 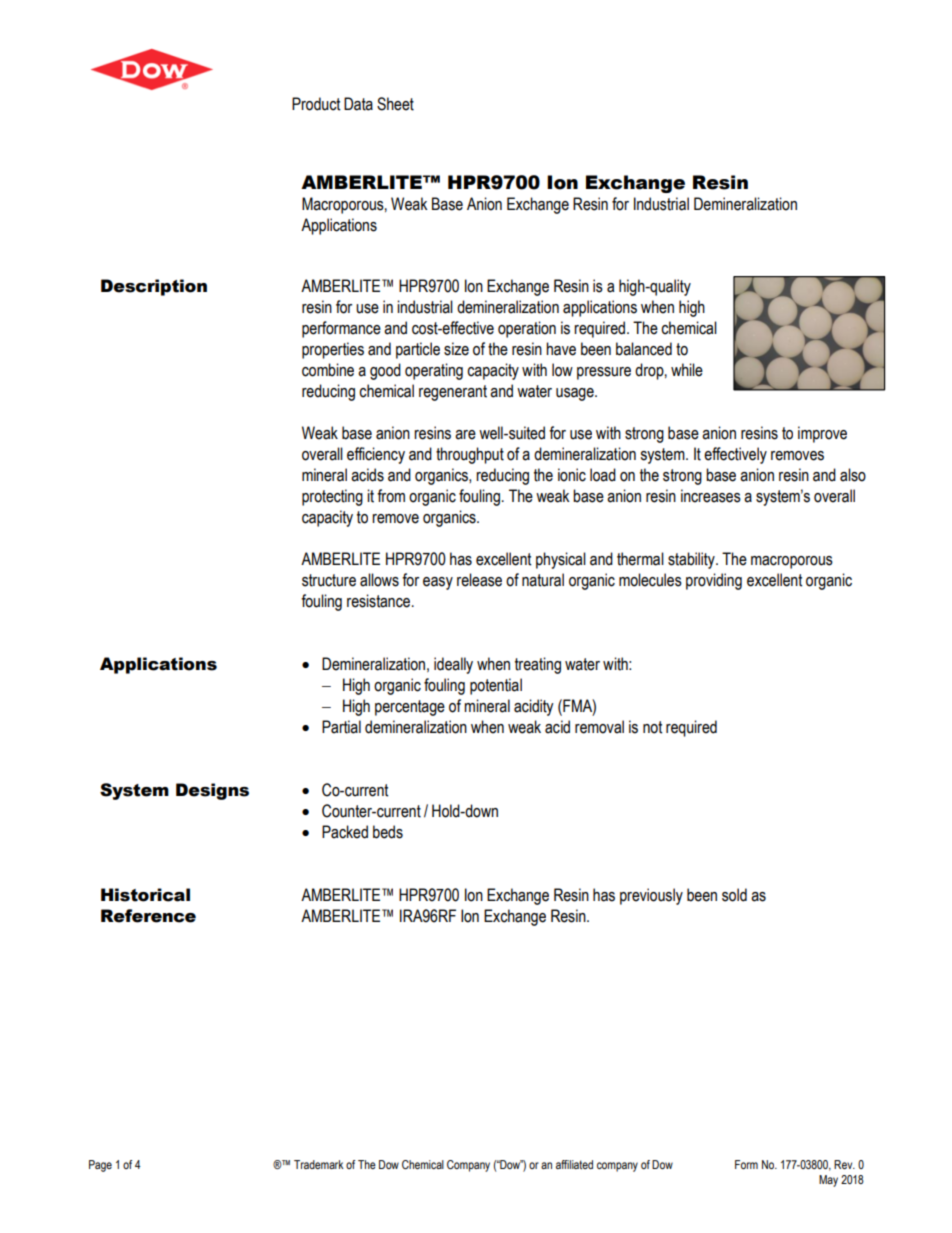 I want to click on Sheet, so click(x=395, y=104).
